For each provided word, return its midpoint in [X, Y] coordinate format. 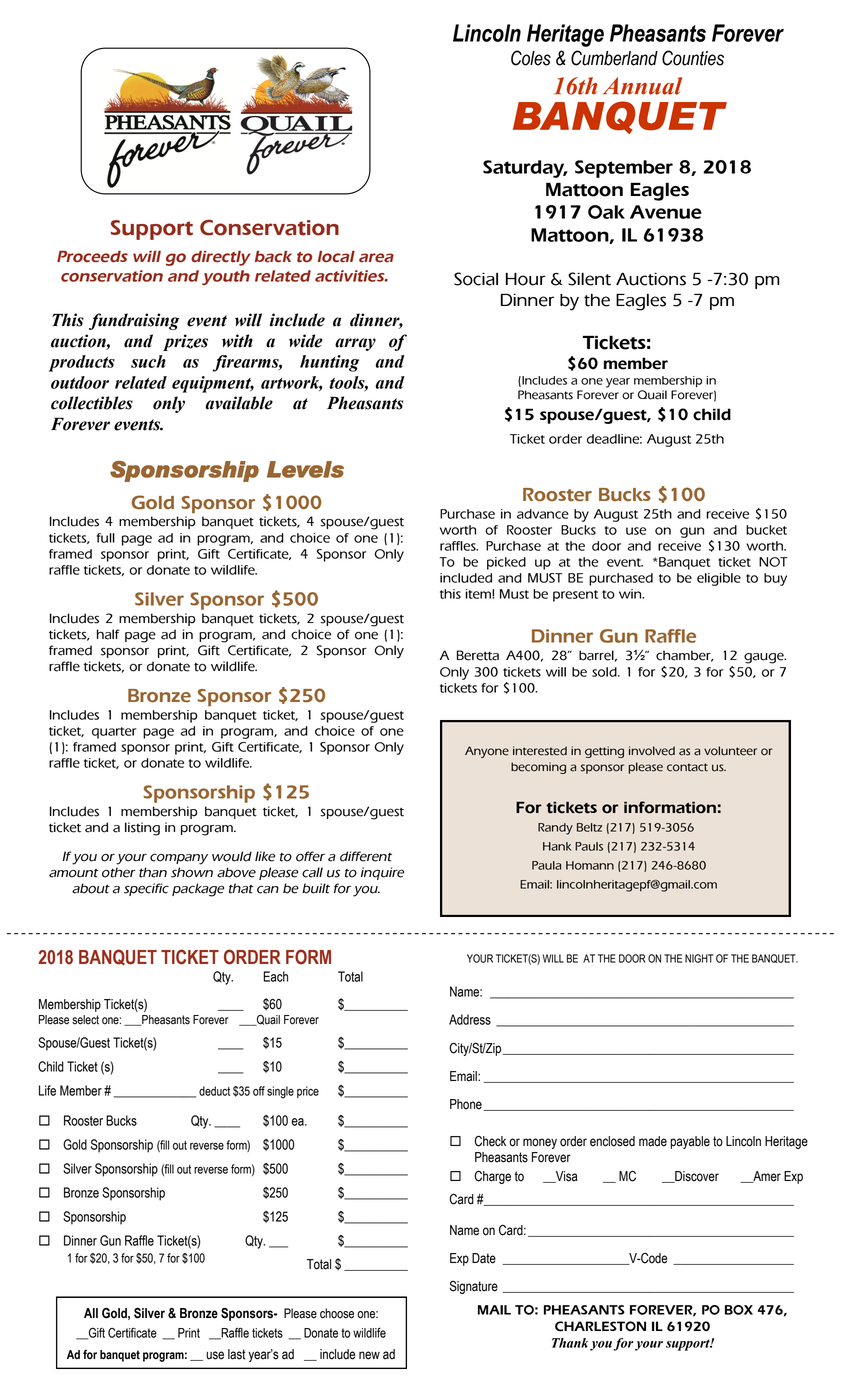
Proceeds [92, 256]
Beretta [478, 655]
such [148, 361]
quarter [114, 733]
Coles [531, 58]
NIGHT [699, 958]
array [355, 344]
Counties [693, 58]
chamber [684, 656]
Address [470, 1019]
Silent [589, 279]
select [85, 1020]
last [236, 1354]
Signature [474, 1287]
